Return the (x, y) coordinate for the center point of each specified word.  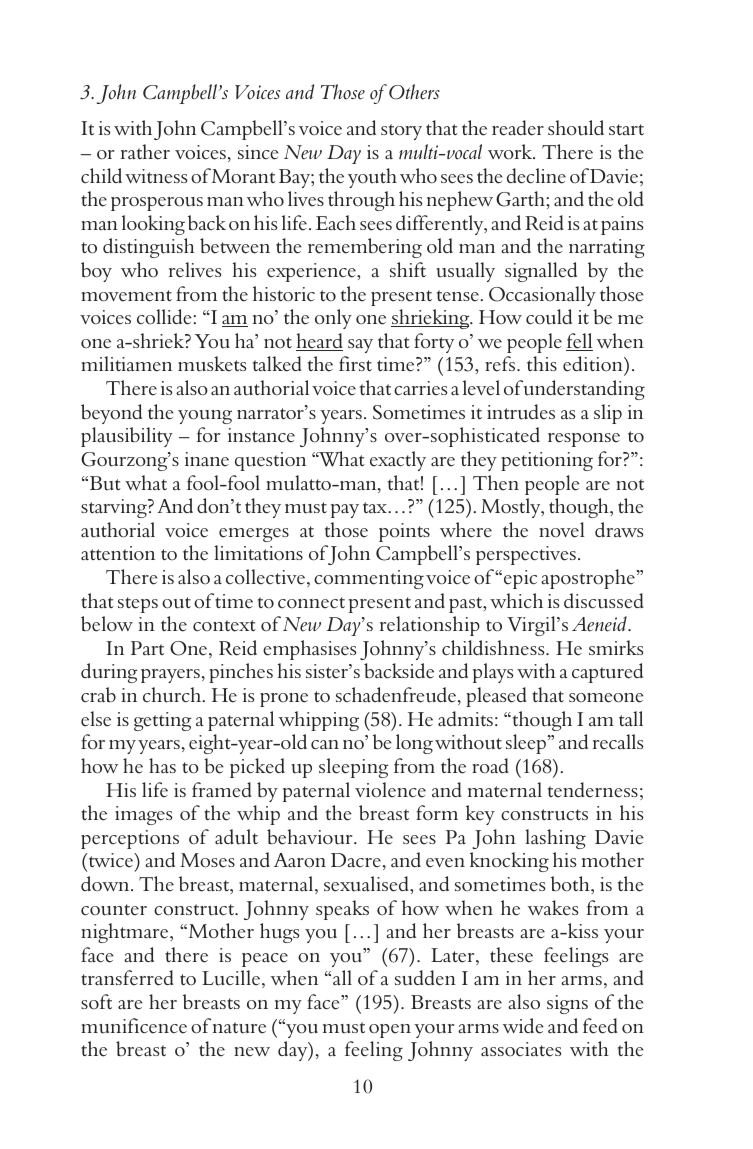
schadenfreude (396, 695)
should (576, 128)
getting (162, 721)
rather (145, 152)
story (401, 132)
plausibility (127, 437)
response (584, 440)
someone (606, 698)
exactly (398, 461)
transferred (127, 978)
